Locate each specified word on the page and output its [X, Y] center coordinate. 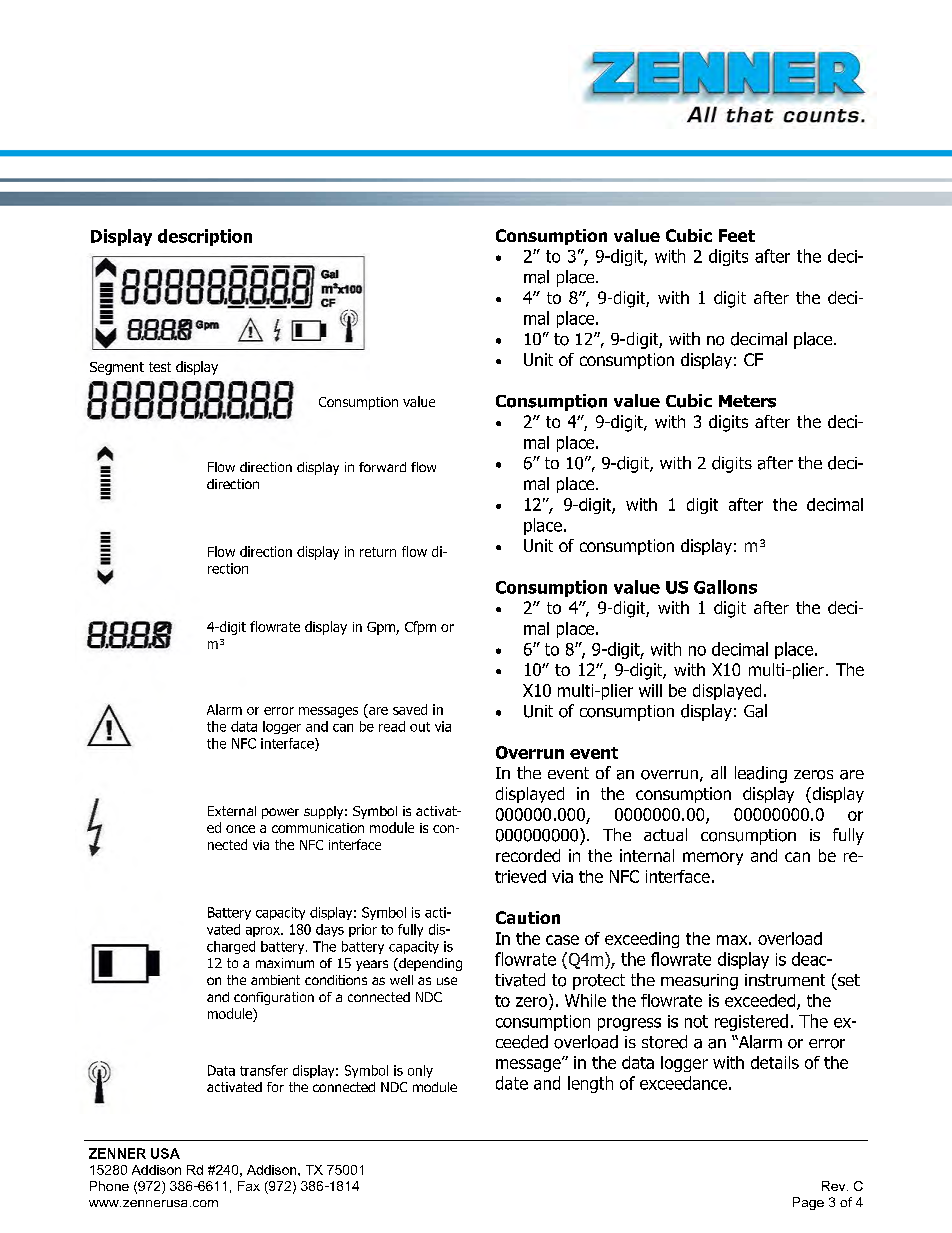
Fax [249, 1186]
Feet [737, 235]
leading [761, 774]
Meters [747, 401]
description [205, 237]
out [420, 727]
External [232, 811]
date [512, 1083]
